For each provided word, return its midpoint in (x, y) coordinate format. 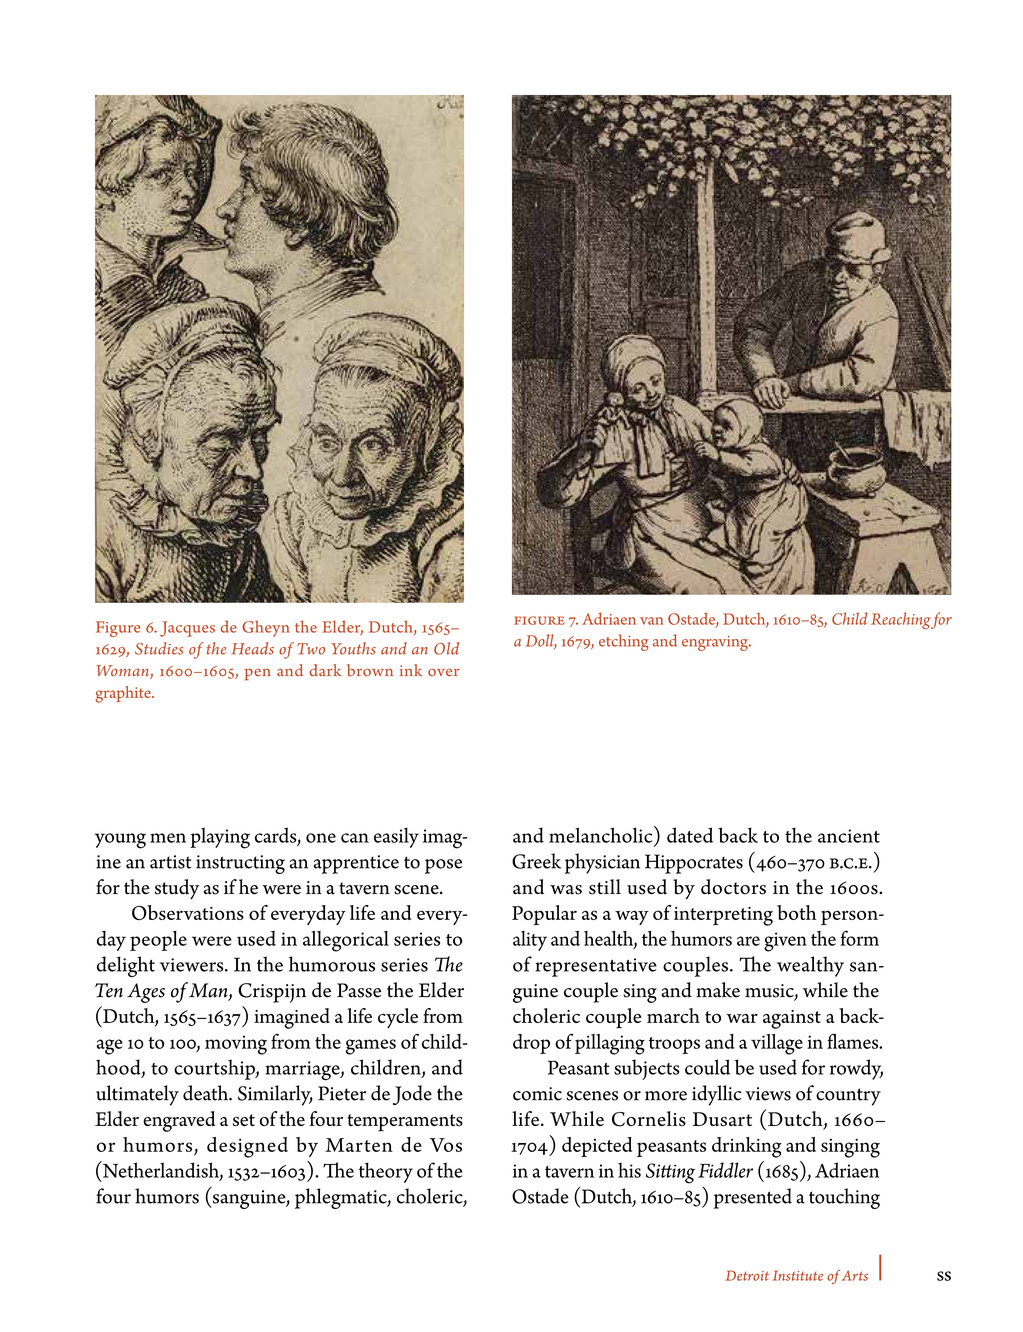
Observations (188, 912)
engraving (716, 643)
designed (247, 1147)
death (207, 1093)
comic (537, 1094)
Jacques (187, 629)
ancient (849, 836)
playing (220, 838)
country (848, 1097)
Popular (544, 915)
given (785, 942)
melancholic (602, 834)
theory (386, 1172)
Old (446, 648)
